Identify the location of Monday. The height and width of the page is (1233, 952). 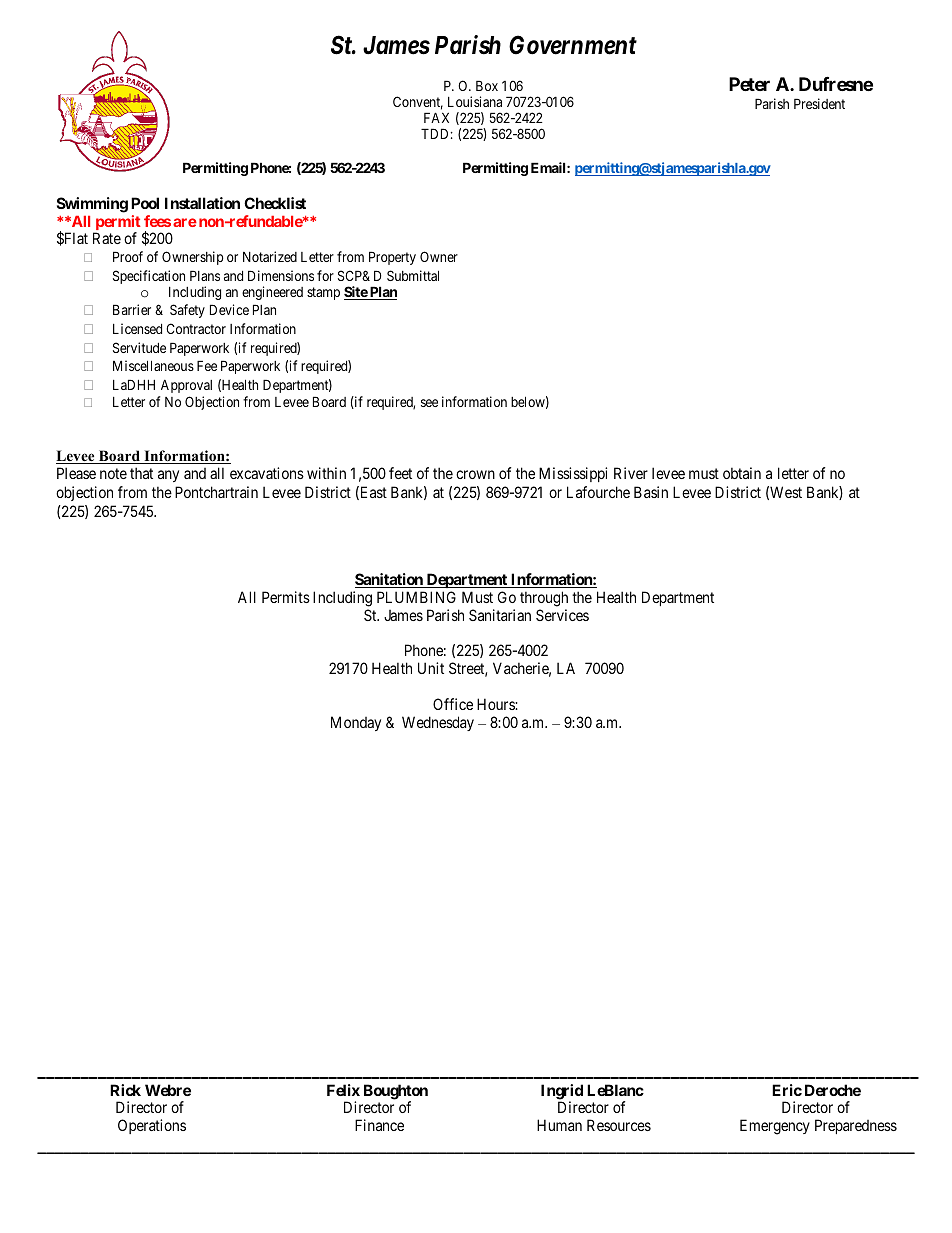
(356, 723).
